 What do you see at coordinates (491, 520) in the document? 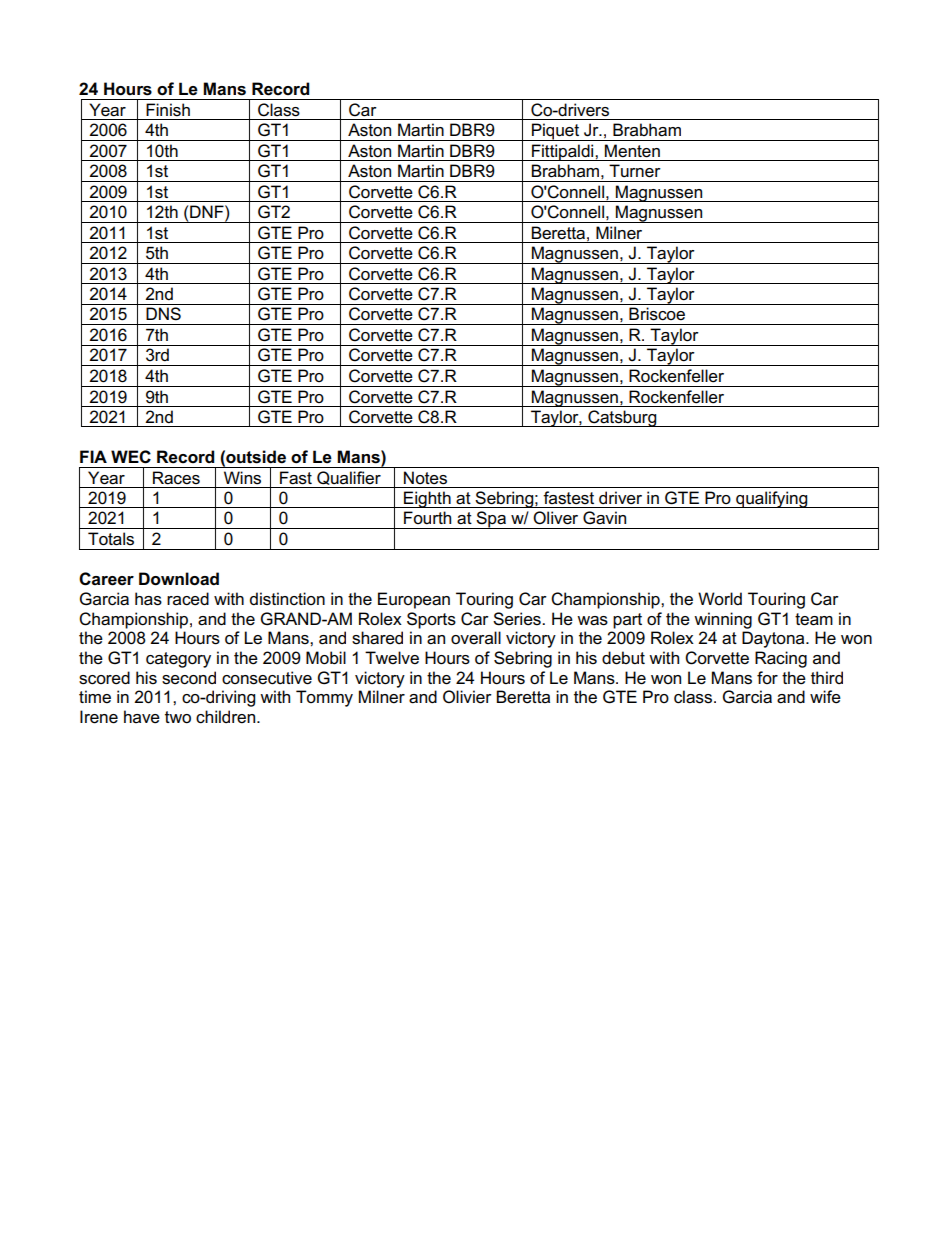
I see `Spa` at bounding box center [491, 520].
